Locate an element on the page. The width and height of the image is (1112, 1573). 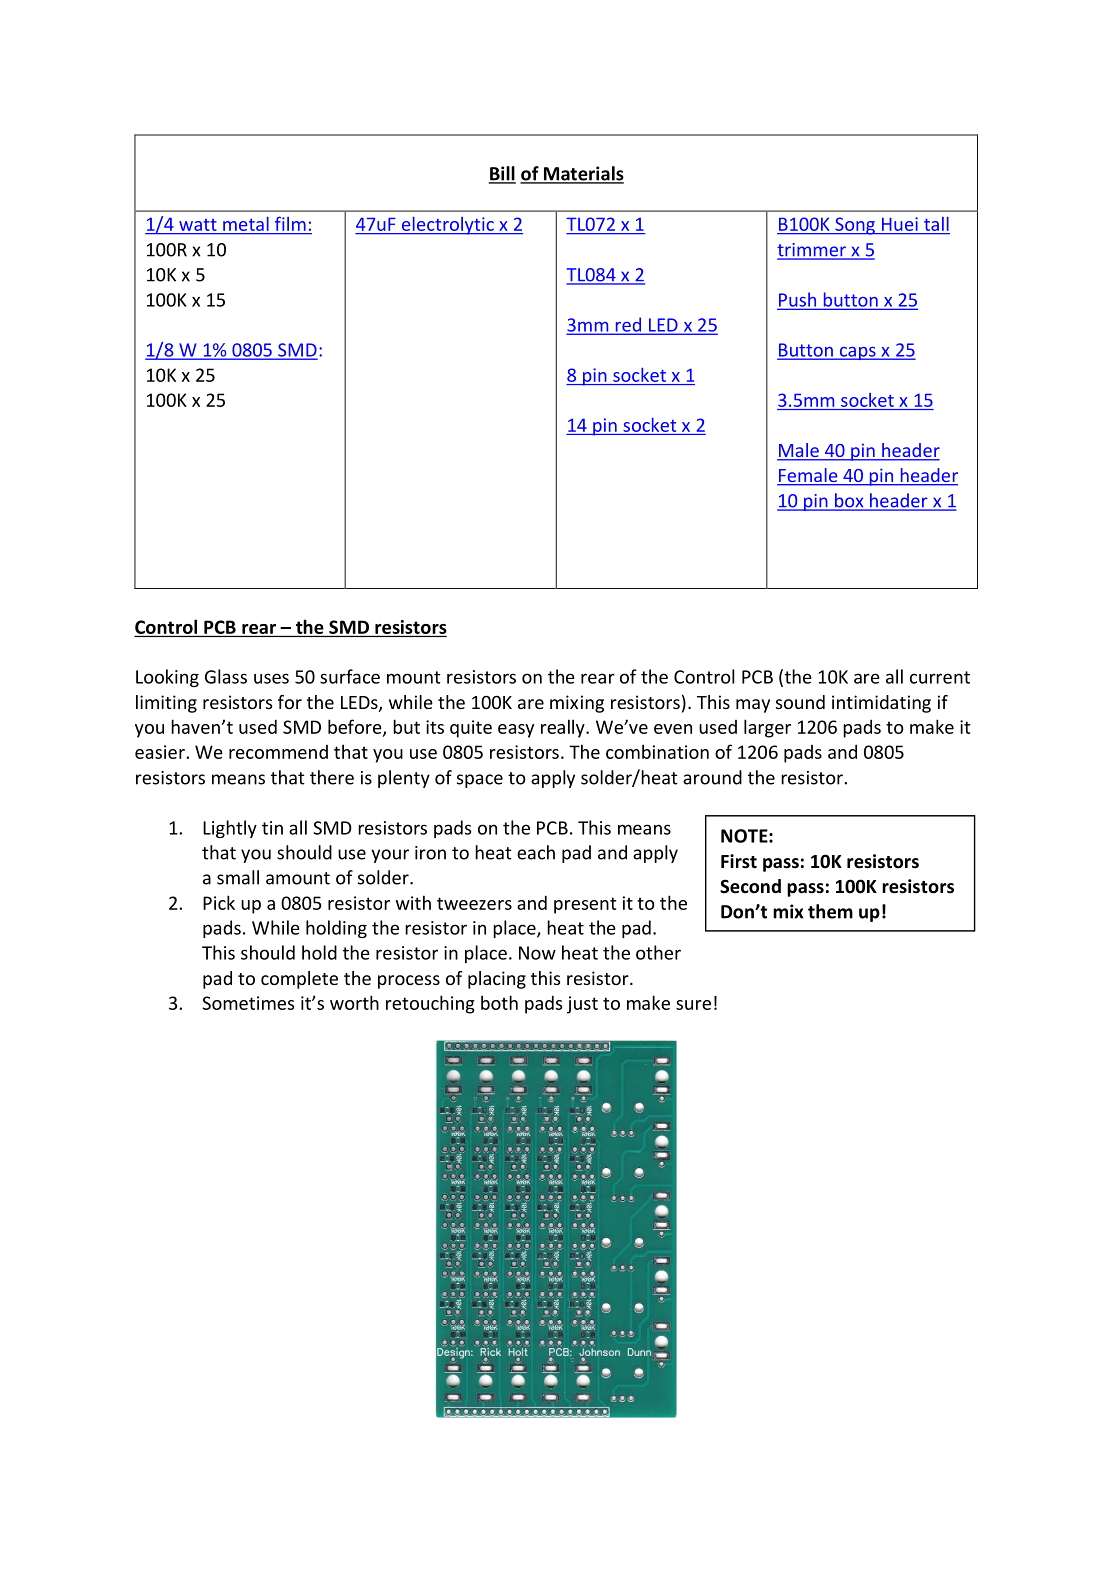
Now is located at coordinates (537, 953).
